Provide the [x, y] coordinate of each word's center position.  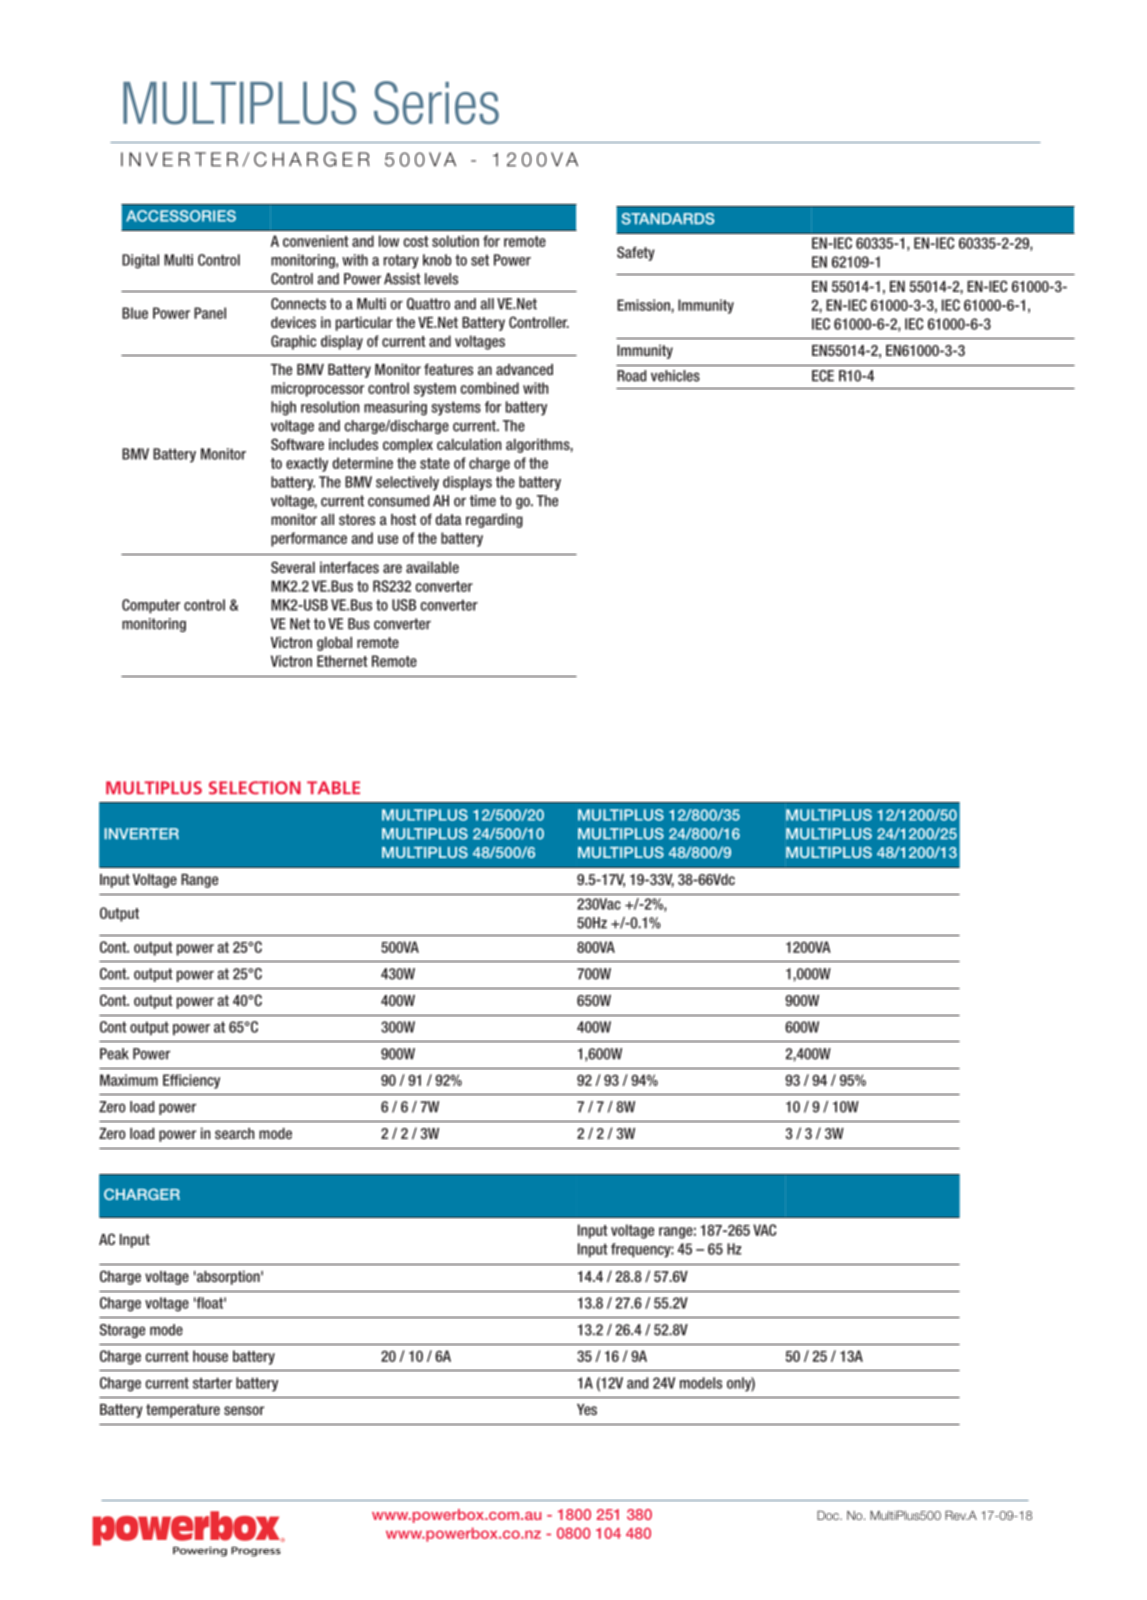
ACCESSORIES [181, 216]
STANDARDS [668, 219]
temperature [183, 1411]
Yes [587, 1409]
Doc [829, 1515]
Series [436, 103]
